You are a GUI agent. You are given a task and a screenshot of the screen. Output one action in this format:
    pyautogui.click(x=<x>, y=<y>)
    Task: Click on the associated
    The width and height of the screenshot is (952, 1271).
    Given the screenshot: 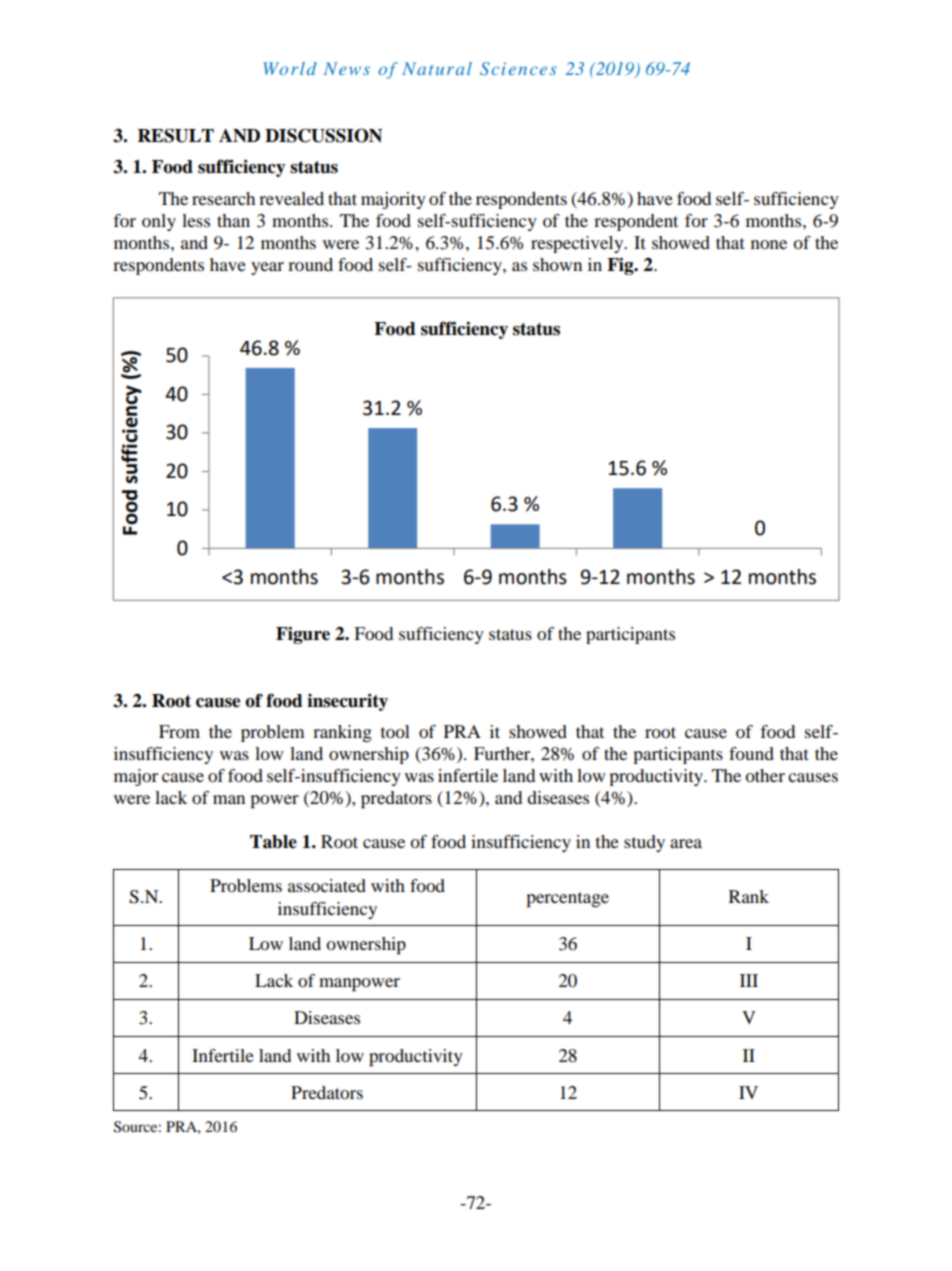 What is the action you would take?
    pyautogui.click(x=327, y=885)
